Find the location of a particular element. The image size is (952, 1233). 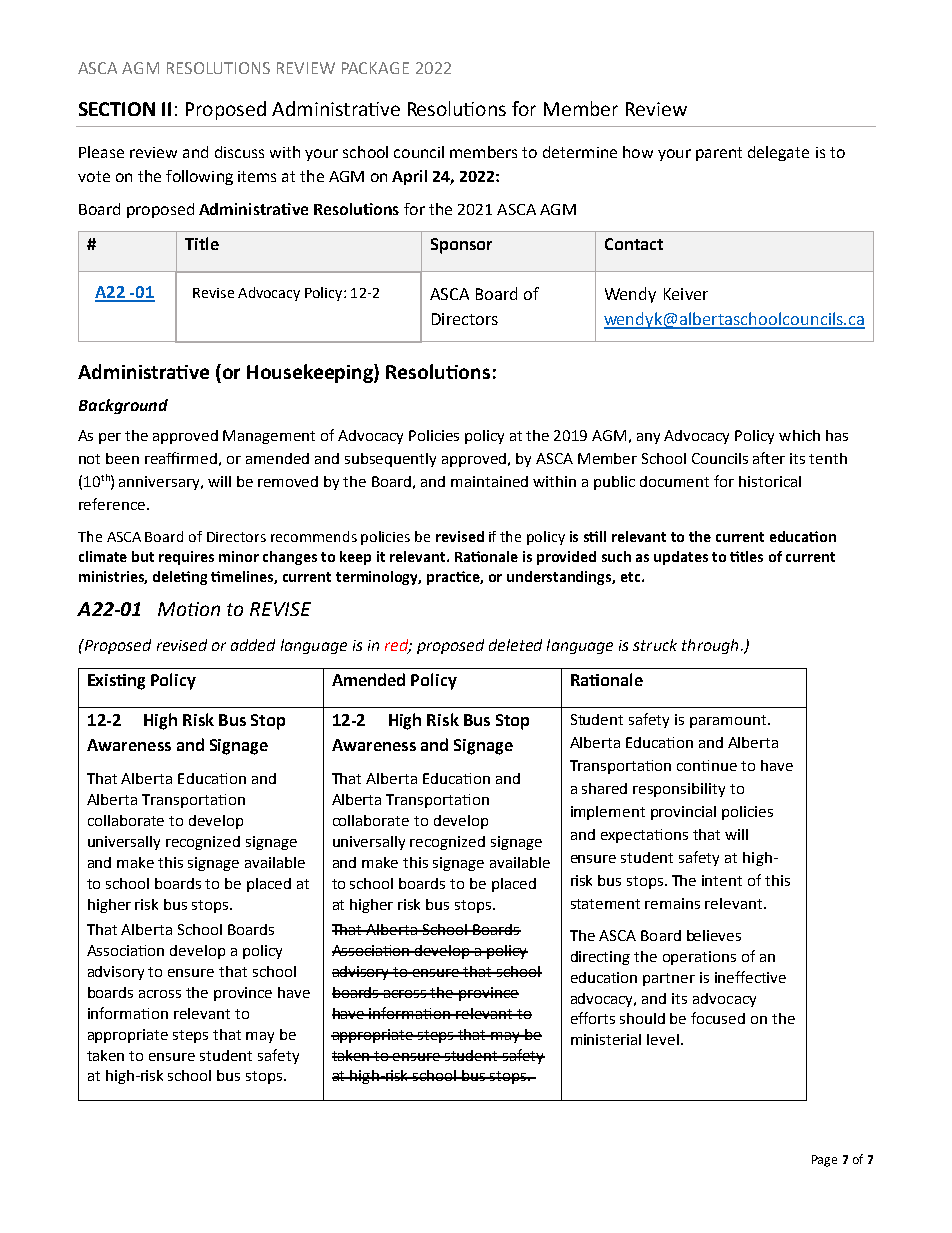

Existing is located at coordinates (116, 682).
